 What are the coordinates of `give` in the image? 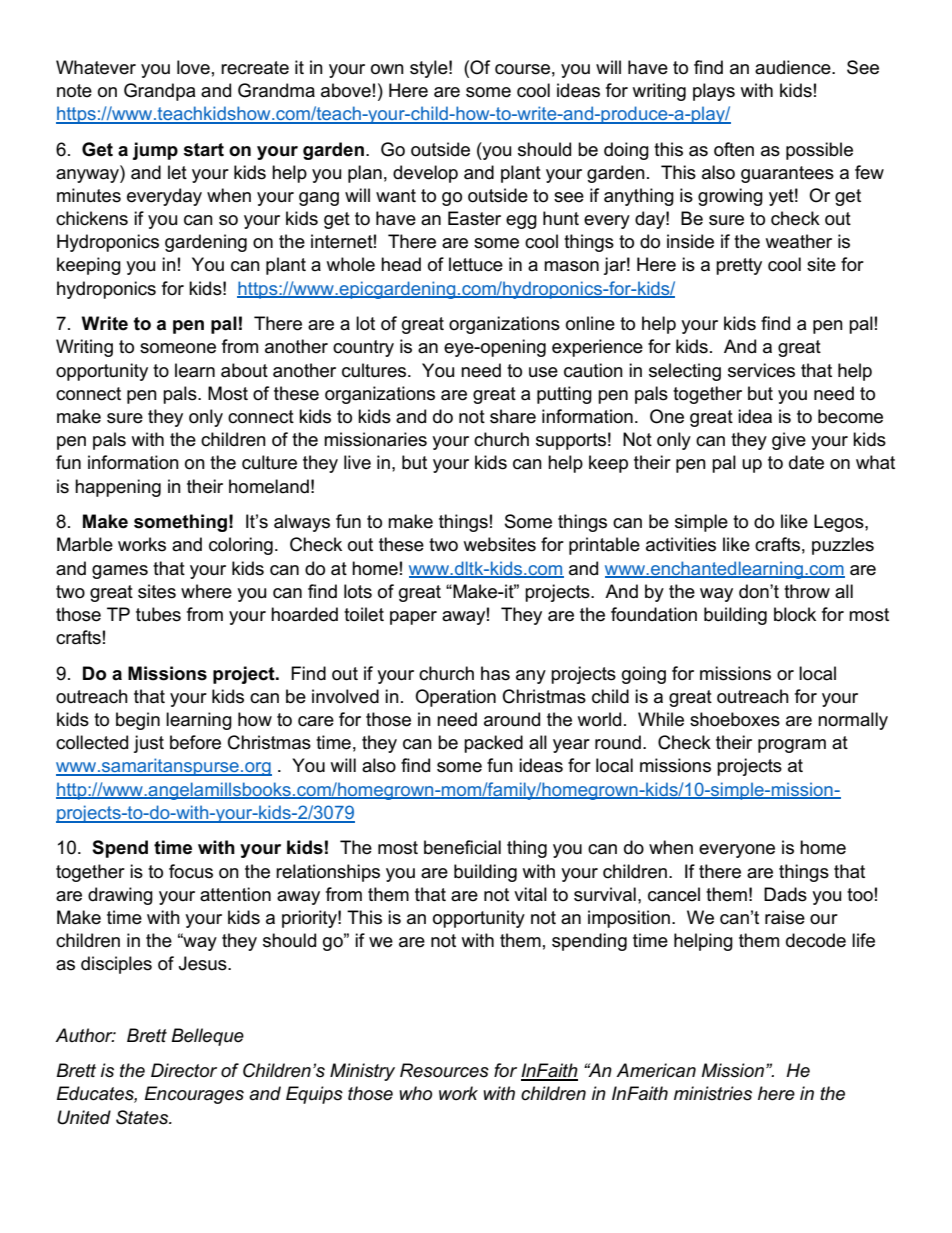 It's located at (789, 441).
